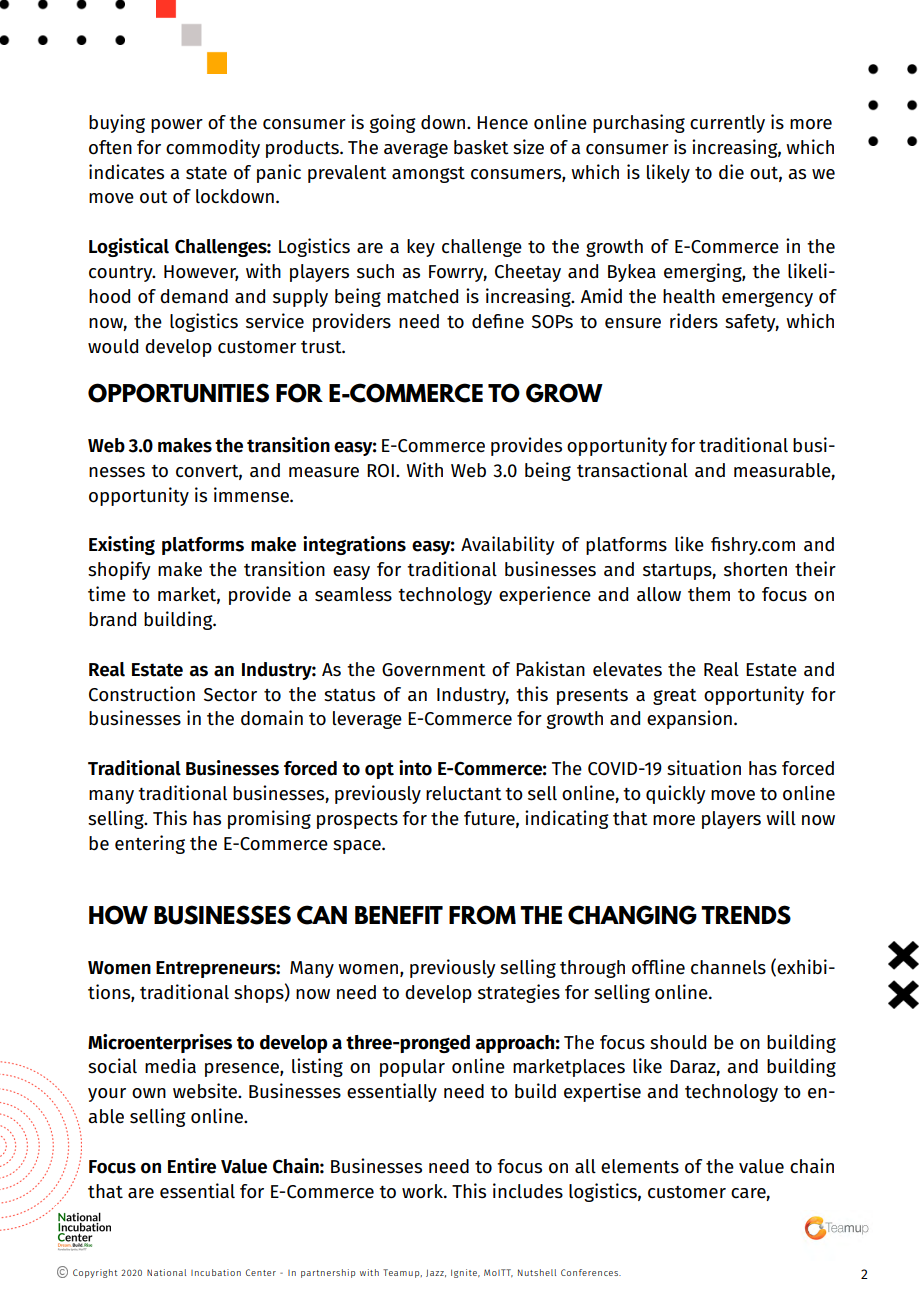  Describe the element at coordinates (434, 670) in the image. I see `Government` at that location.
